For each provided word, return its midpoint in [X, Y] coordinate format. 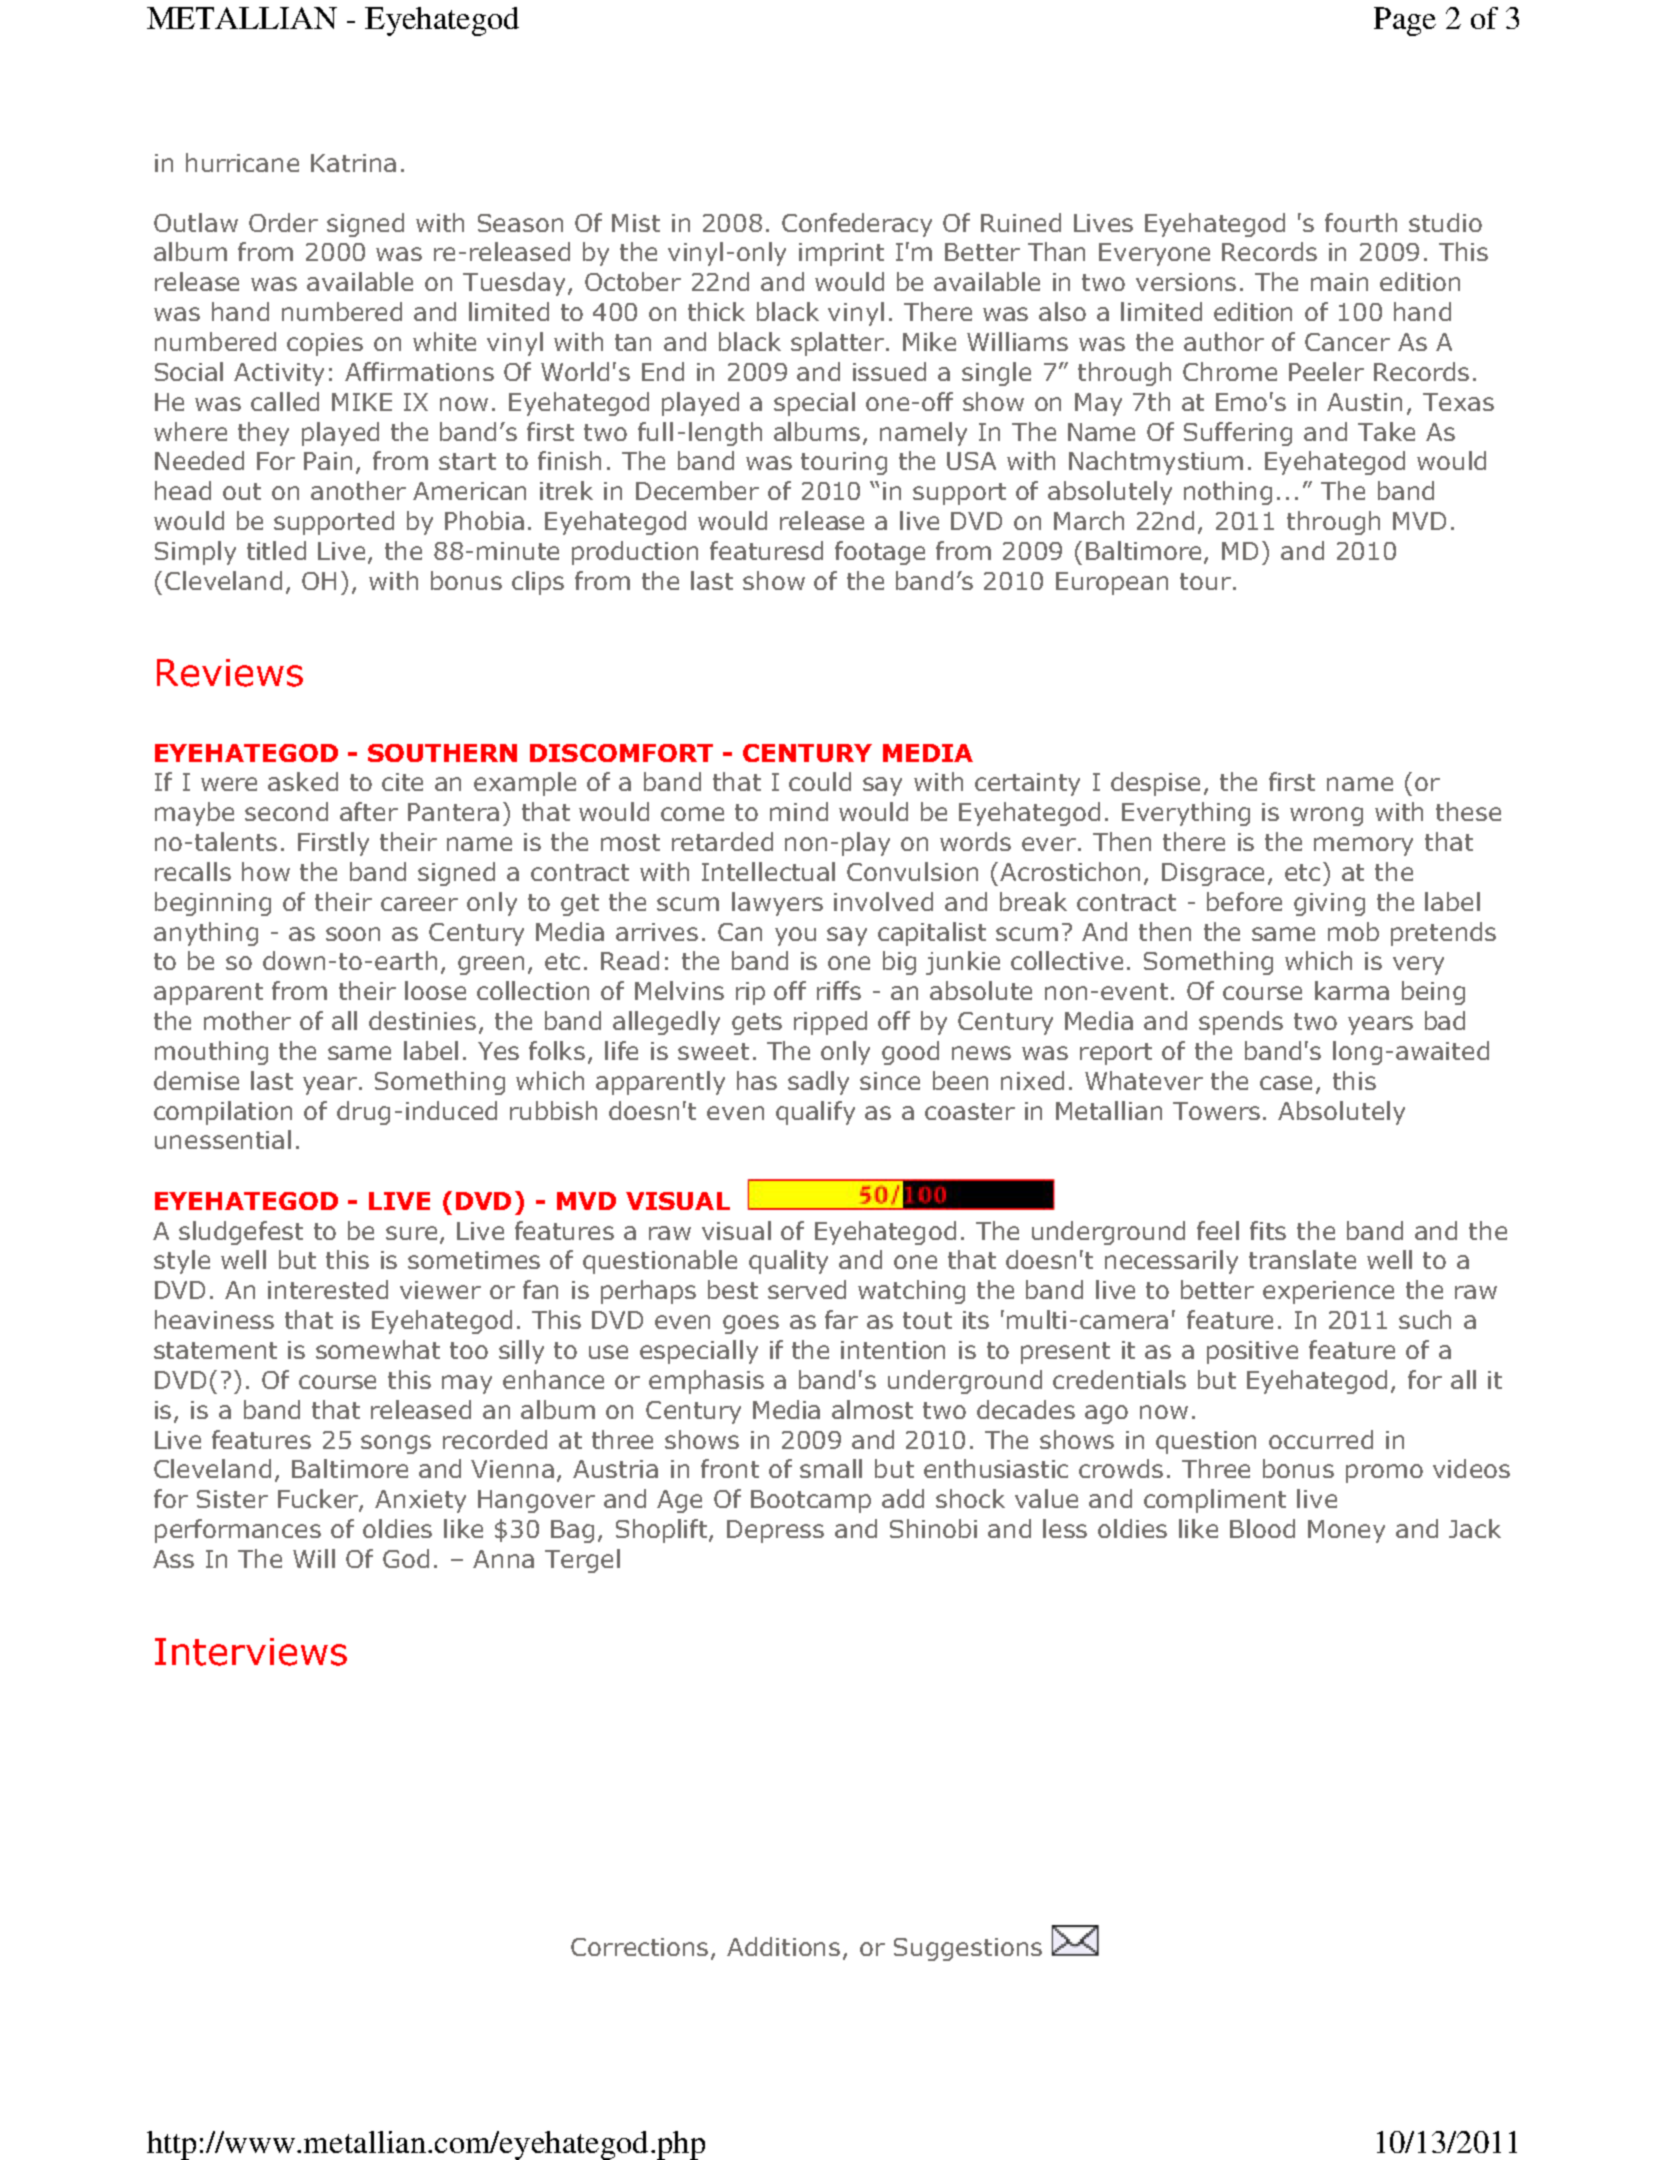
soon [353, 934]
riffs [839, 990]
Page [1405, 21]
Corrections [641, 1948]
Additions [783, 1946]
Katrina [353, 163]
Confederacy [857, 225]
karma [1352, 990]
